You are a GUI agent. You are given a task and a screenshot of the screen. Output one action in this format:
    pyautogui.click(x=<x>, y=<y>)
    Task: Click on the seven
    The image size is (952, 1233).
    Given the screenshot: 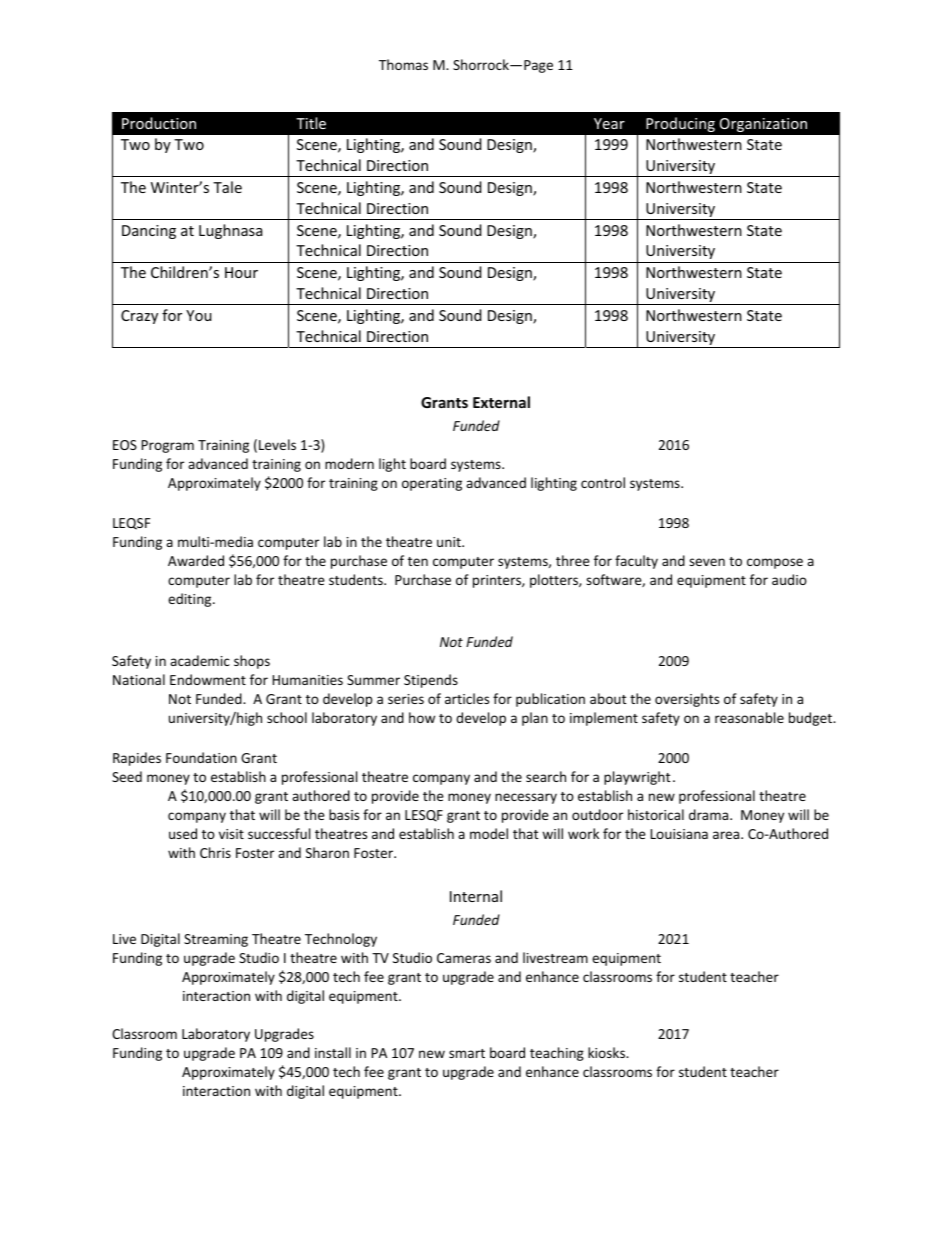 What is the action you would take?
    pyautogui.click(x=707, y=562)
